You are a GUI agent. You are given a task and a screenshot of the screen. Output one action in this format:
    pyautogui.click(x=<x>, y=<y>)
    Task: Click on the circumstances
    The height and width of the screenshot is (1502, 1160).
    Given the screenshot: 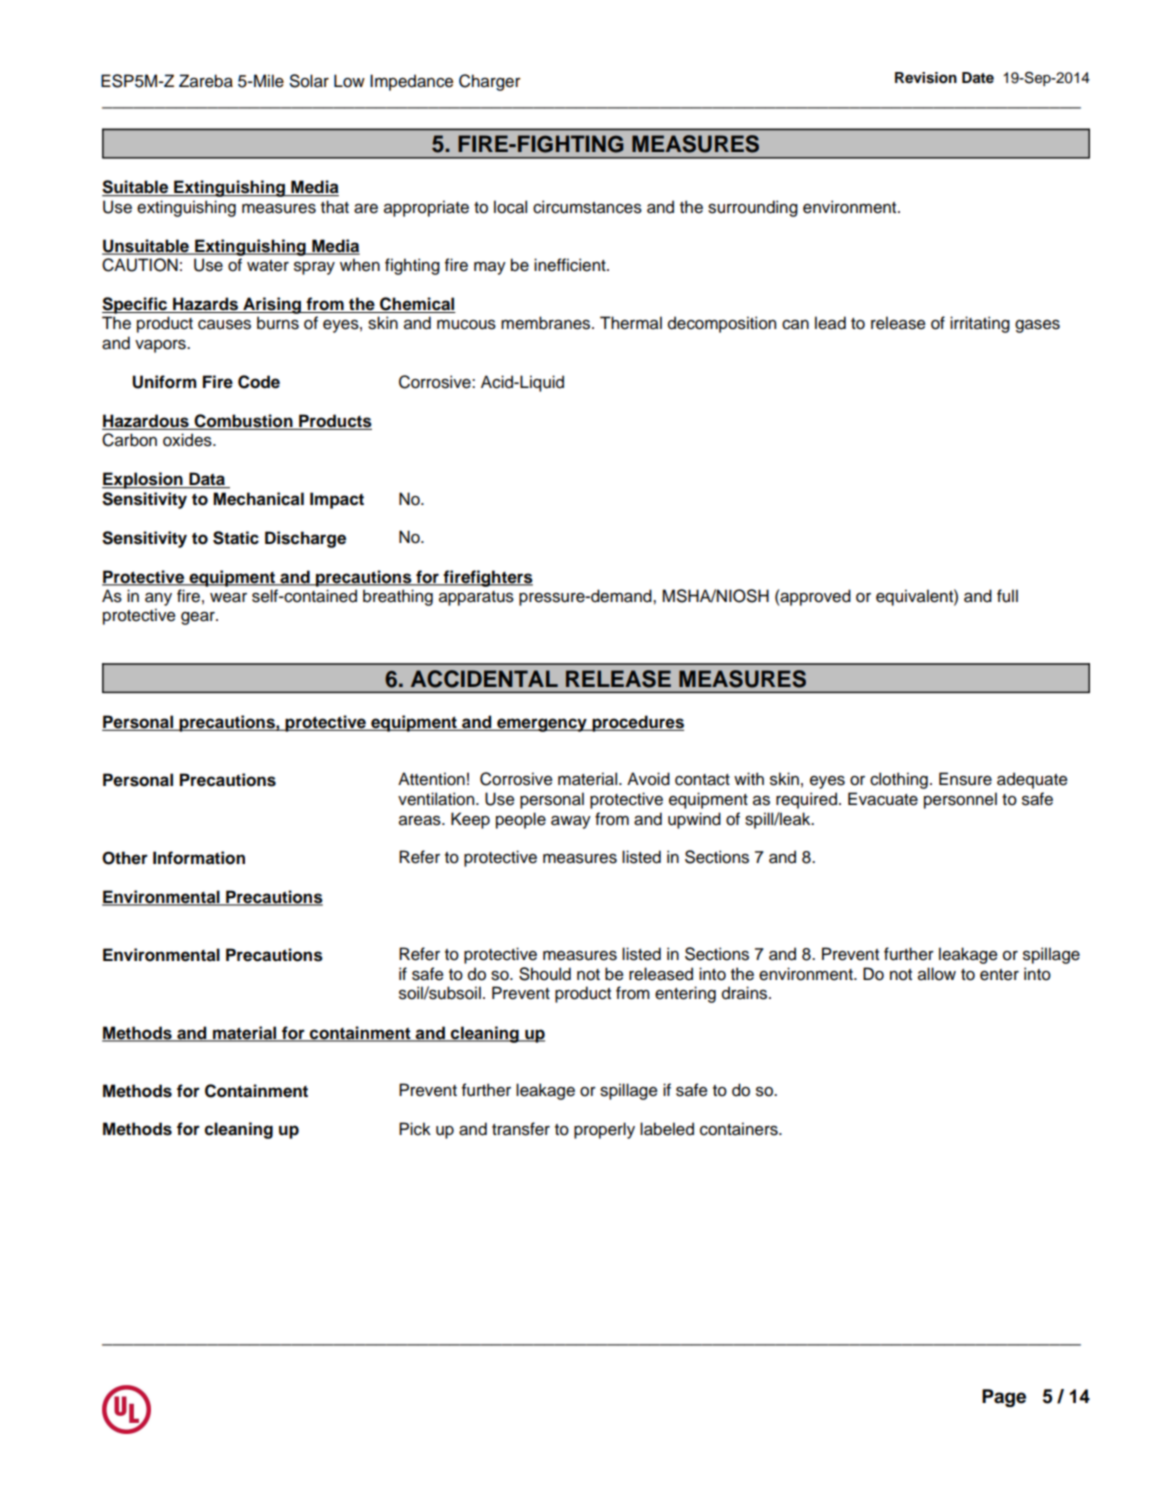 What is the action you would take?
    pyautogui.click(x=587, y=207)
